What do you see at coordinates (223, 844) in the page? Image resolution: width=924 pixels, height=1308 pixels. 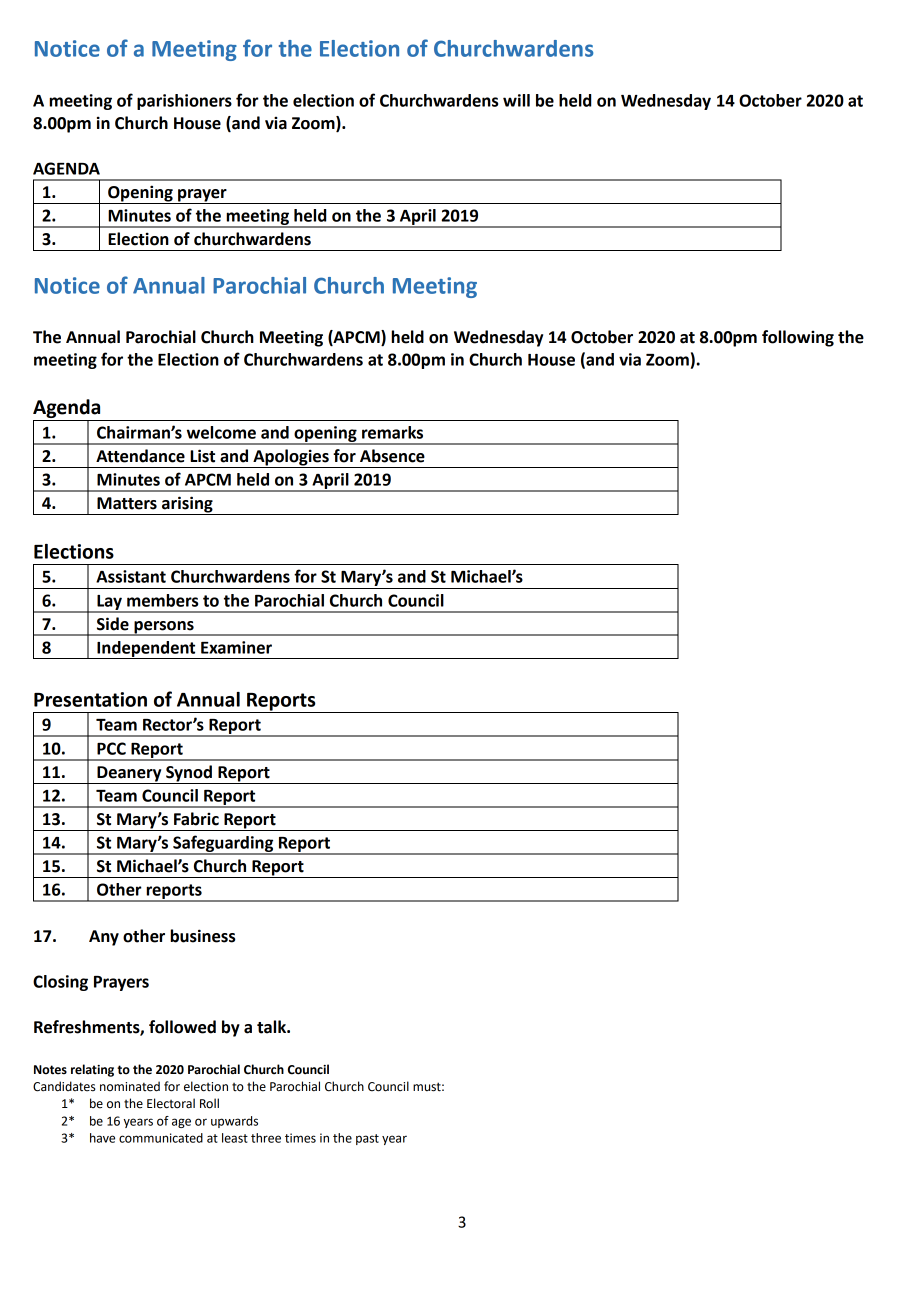 I see `Safeguarding` at bounding box center [223, 844].
